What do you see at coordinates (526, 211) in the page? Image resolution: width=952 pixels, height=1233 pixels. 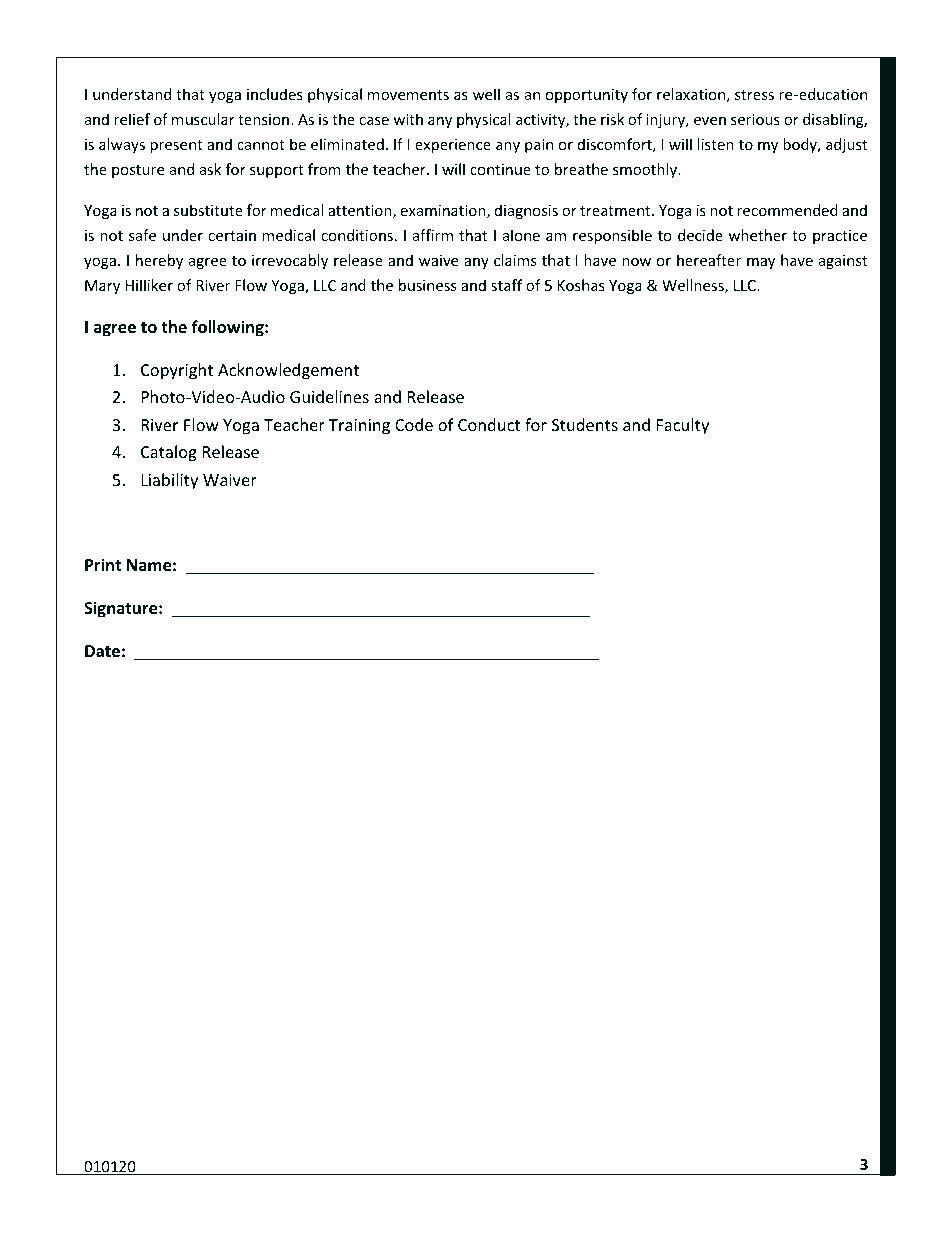 I see `diagnosis` at bounding box center [526, 211].
